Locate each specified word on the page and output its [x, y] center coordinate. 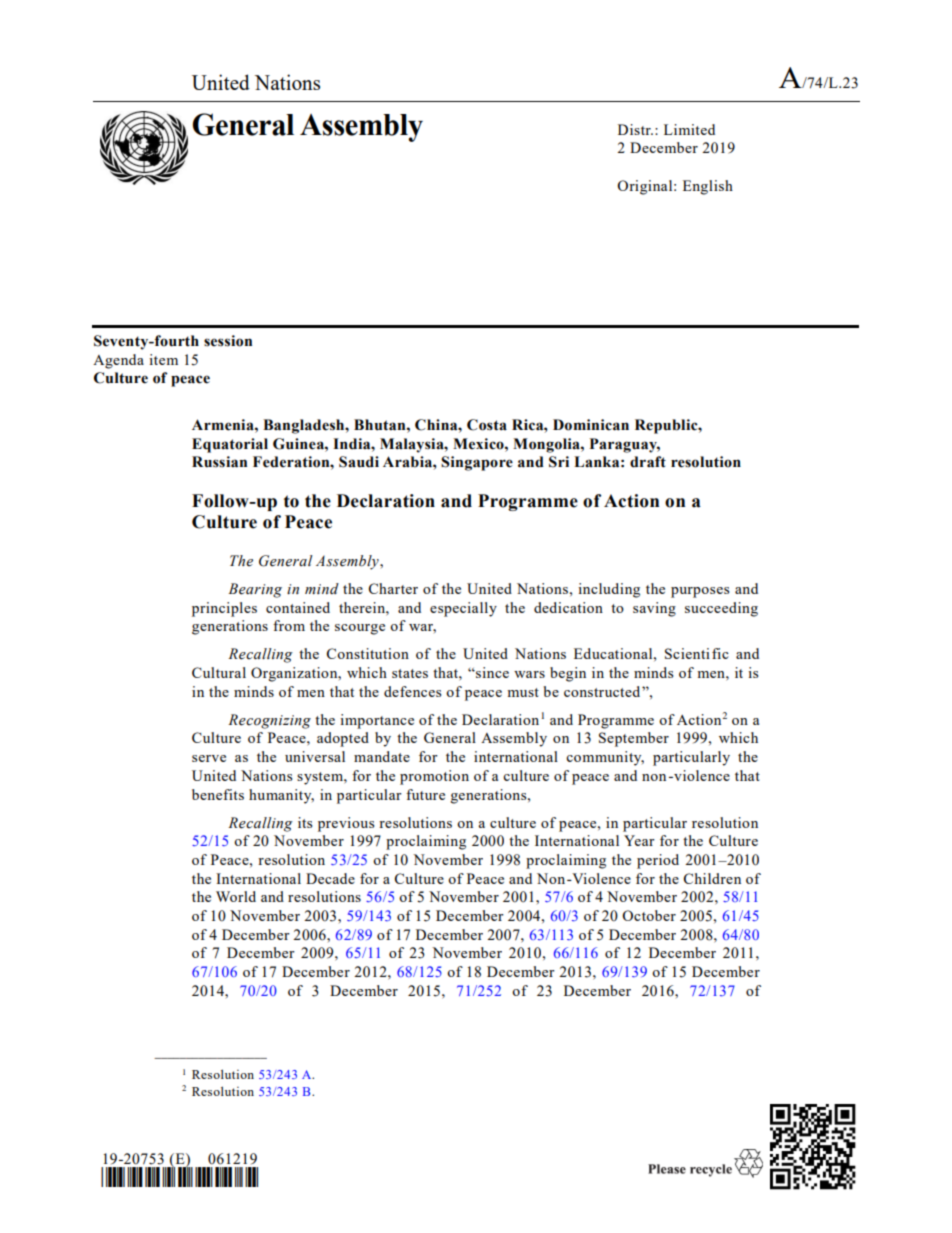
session [228, 341]
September [634, 739]
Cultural [219, 672]
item [163, 359]
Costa [487, 425]
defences [412, 691]
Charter [393, 588]
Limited [689, 129]
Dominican [591, 425]
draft [648, 462]
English [708, 187]
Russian [219, 462]
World [236, 896]
